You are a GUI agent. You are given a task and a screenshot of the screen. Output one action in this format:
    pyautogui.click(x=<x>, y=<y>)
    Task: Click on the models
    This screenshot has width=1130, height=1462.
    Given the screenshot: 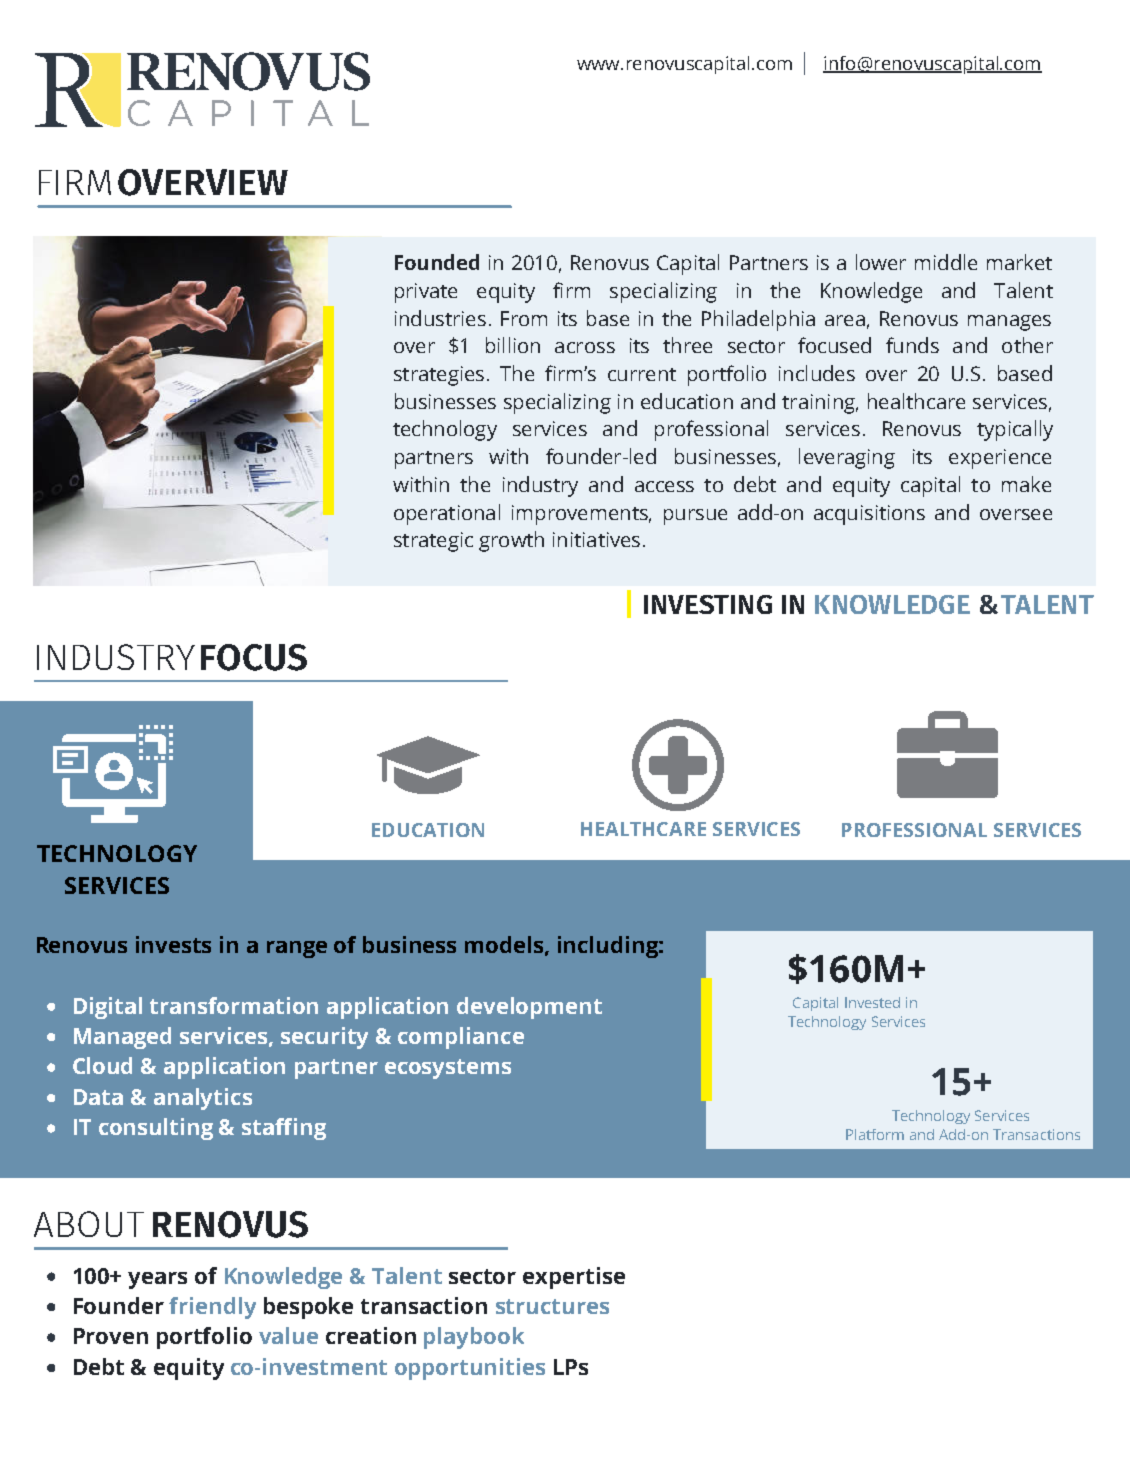 What is the action you would take?
    pyautogui.click(x=505, y=945)
